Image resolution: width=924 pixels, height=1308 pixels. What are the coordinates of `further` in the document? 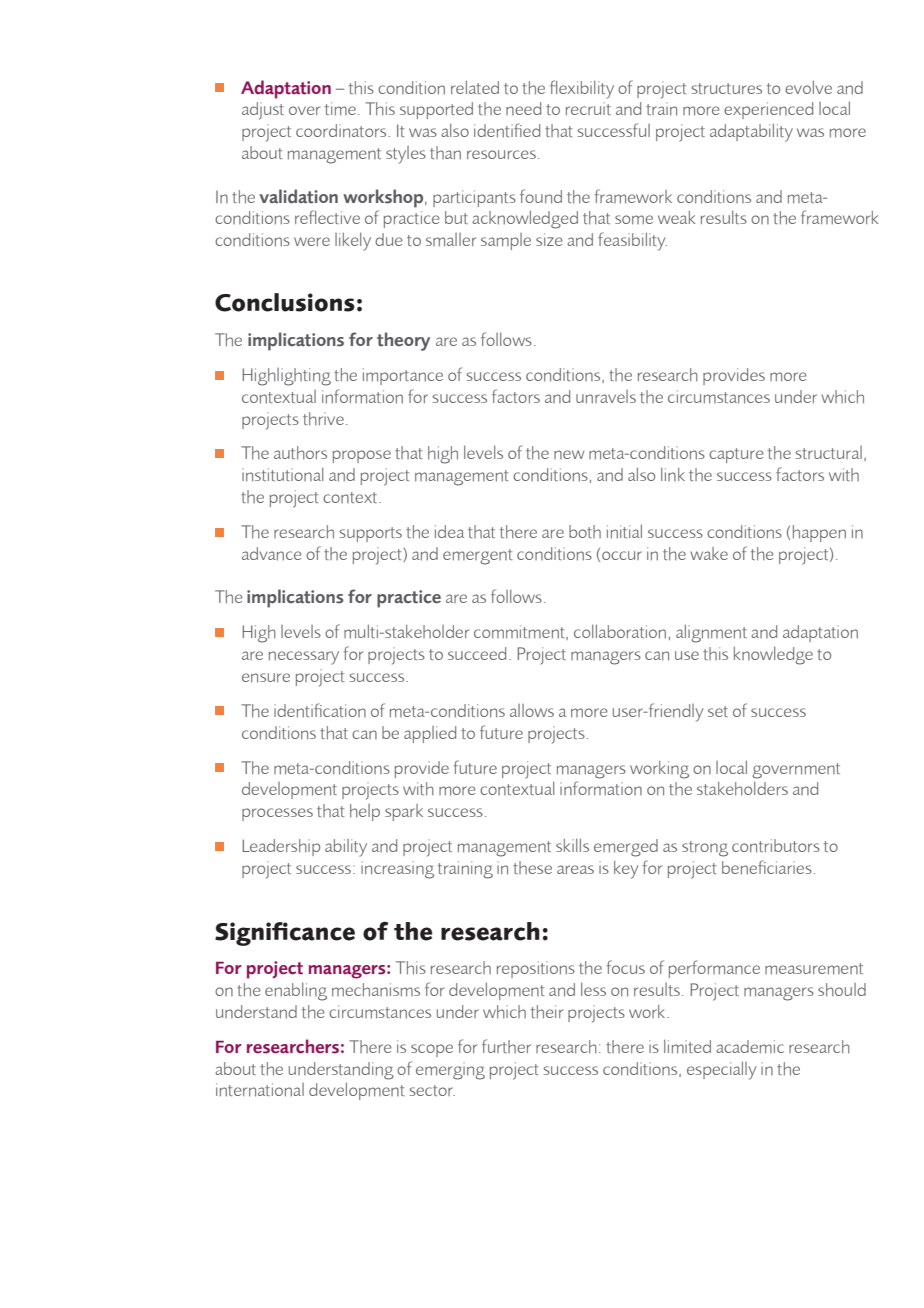 It's located at (506, 1046).
